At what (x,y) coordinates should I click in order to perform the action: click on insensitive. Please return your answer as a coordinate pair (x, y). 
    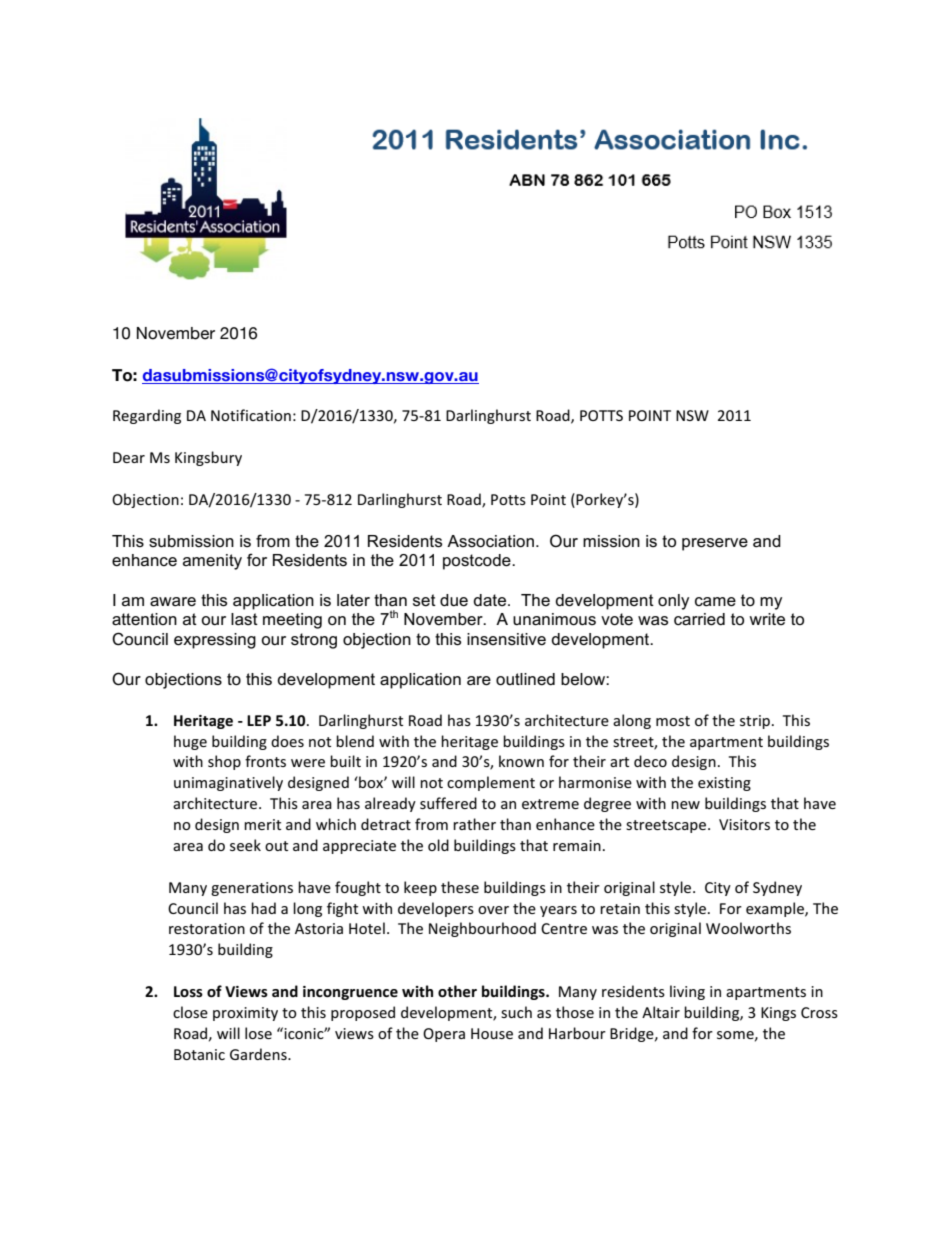
    Looking at the image, I should click on (506, 639).
